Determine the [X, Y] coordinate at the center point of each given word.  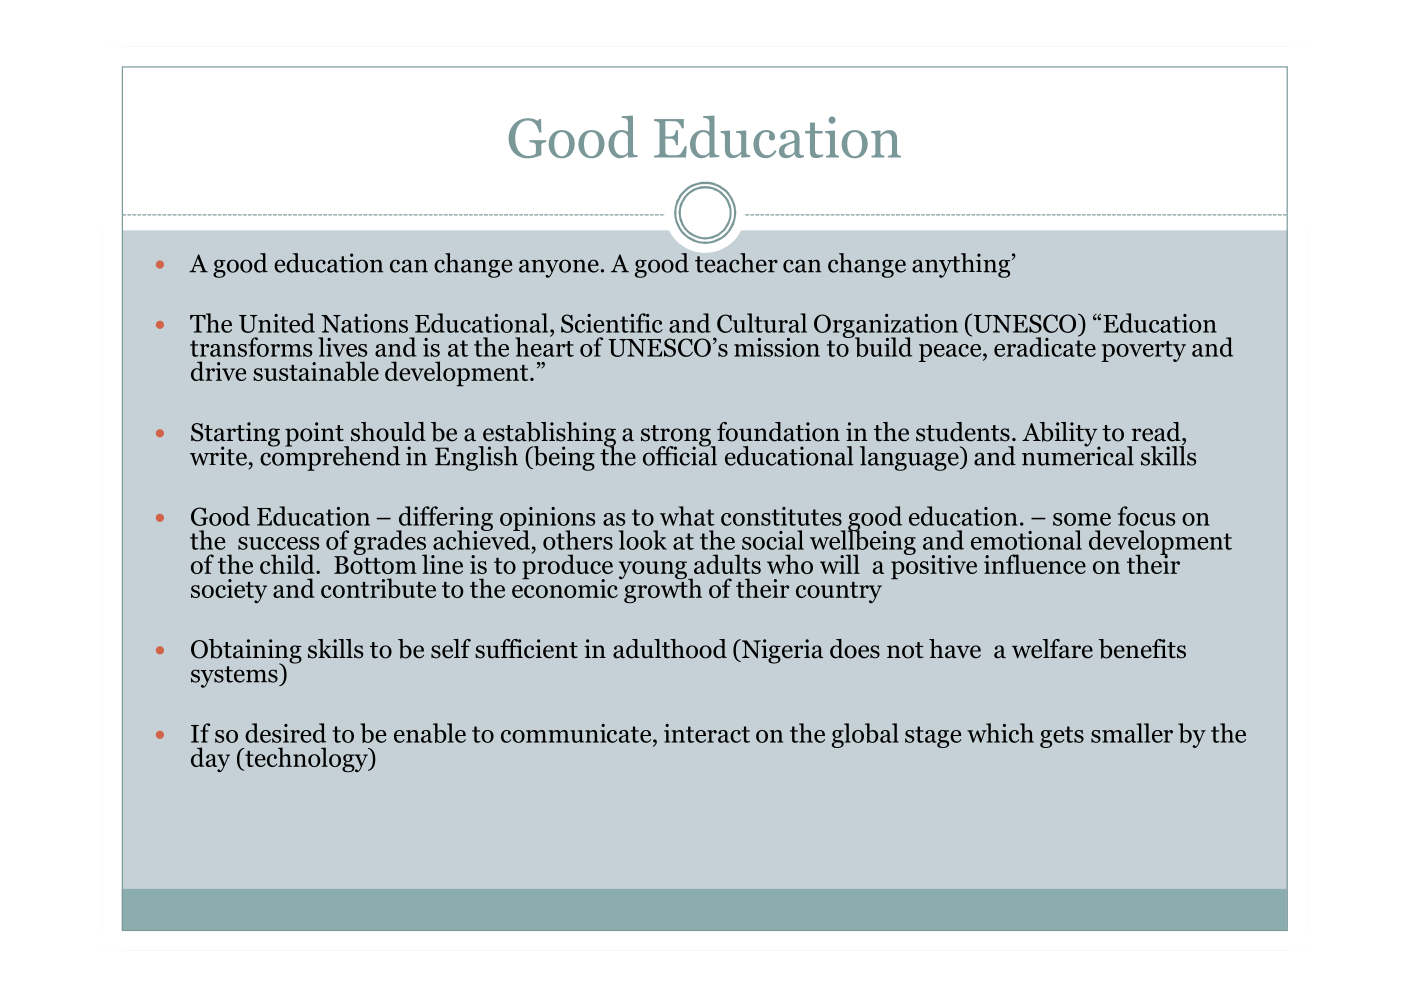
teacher [736, 263]
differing [444, 519]
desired [285, 733]
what [687, 516]
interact [707, 733]
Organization [886, 327]
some [1082, 519]
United [277, 323]
